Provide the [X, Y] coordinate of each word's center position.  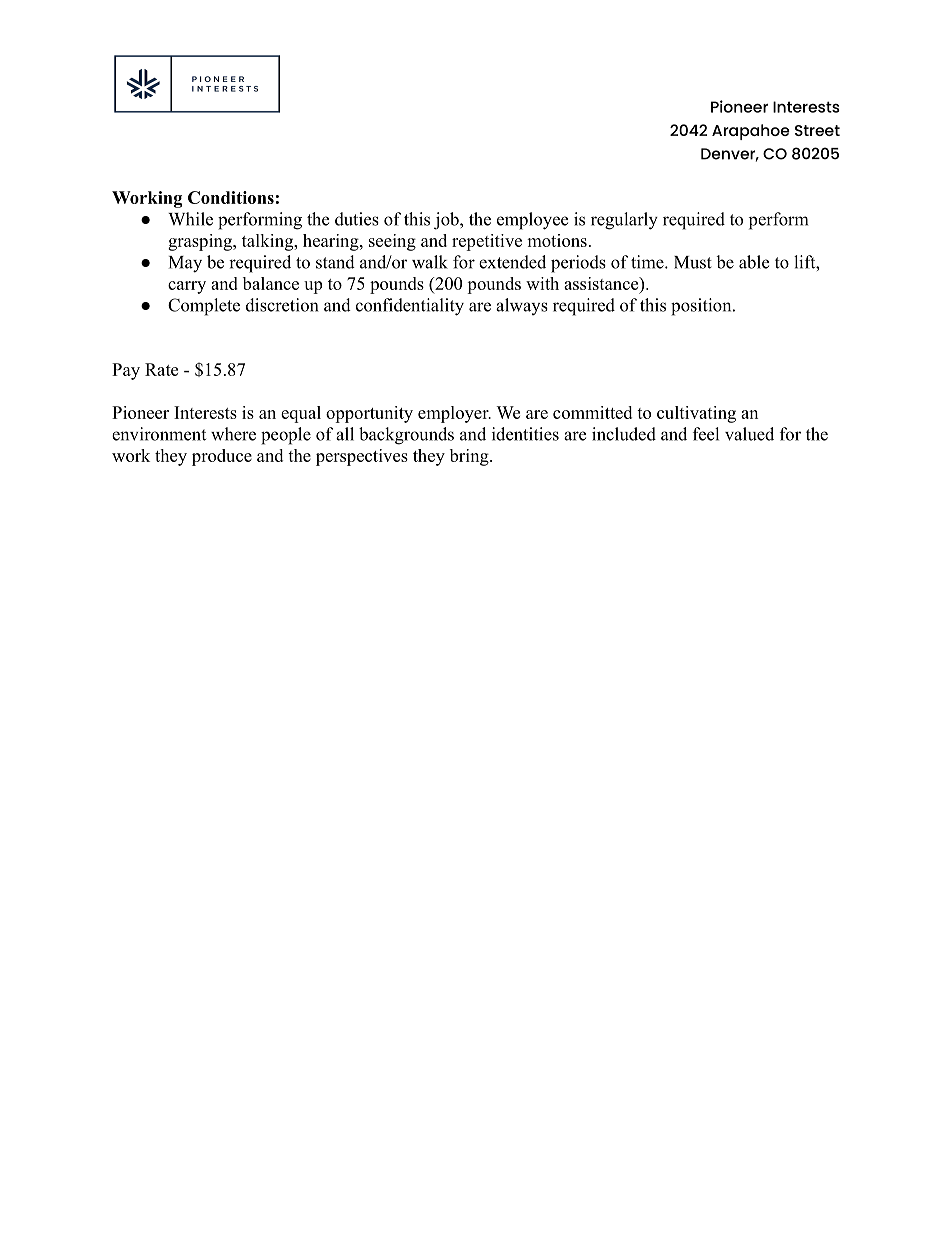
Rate [161, 369]
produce [222, 457]
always [522, 306]
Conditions [231, 197]
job [447, 221]
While [190, 219]
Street [817, 130]
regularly [624, 221]
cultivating [696, 414]
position [701, 307]
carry [187, 287]
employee [532, 221]
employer [454, 414]
